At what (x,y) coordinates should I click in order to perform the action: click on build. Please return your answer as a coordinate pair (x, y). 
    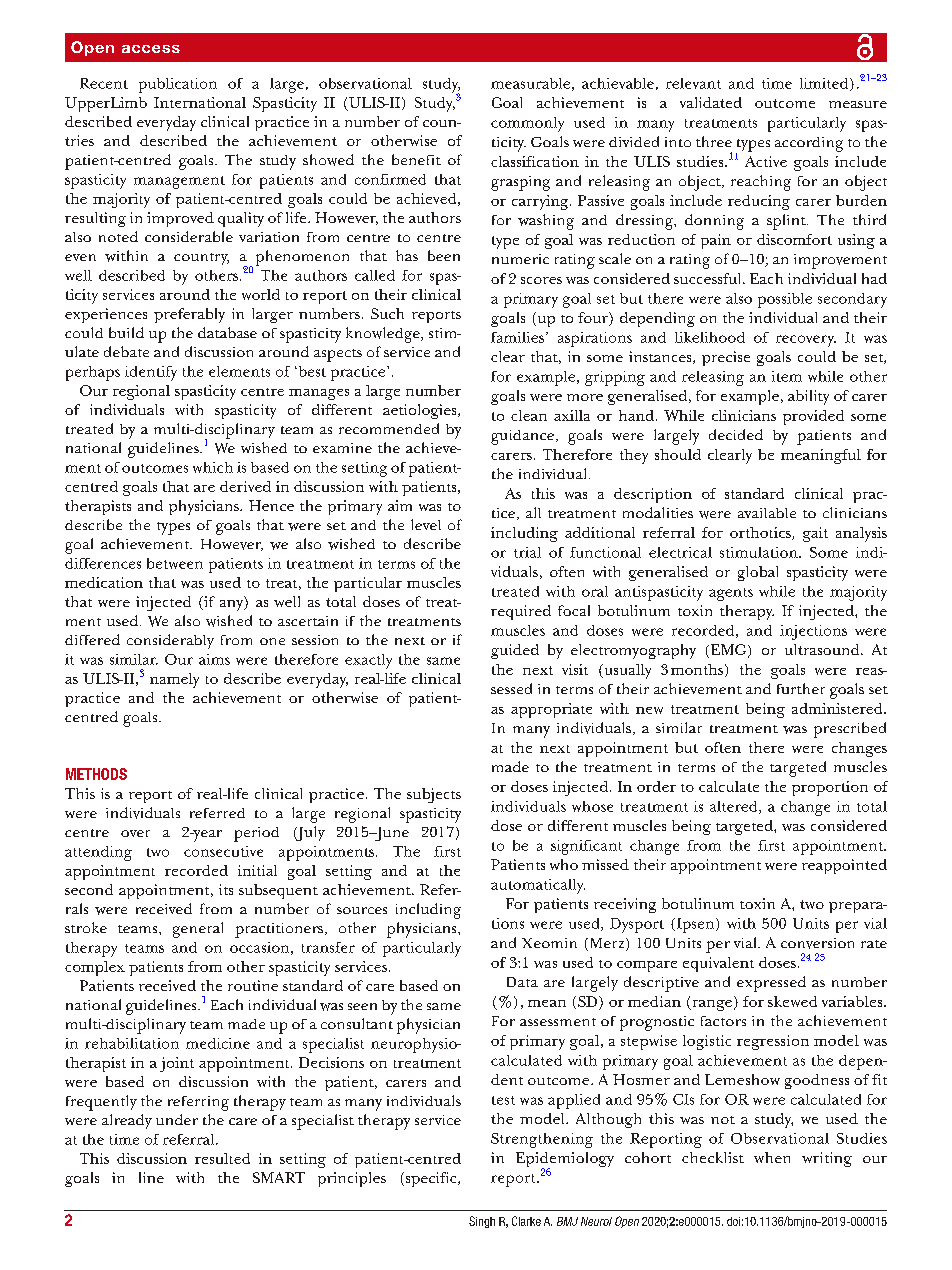
    Looking at the image, I should click on (126, 332).
